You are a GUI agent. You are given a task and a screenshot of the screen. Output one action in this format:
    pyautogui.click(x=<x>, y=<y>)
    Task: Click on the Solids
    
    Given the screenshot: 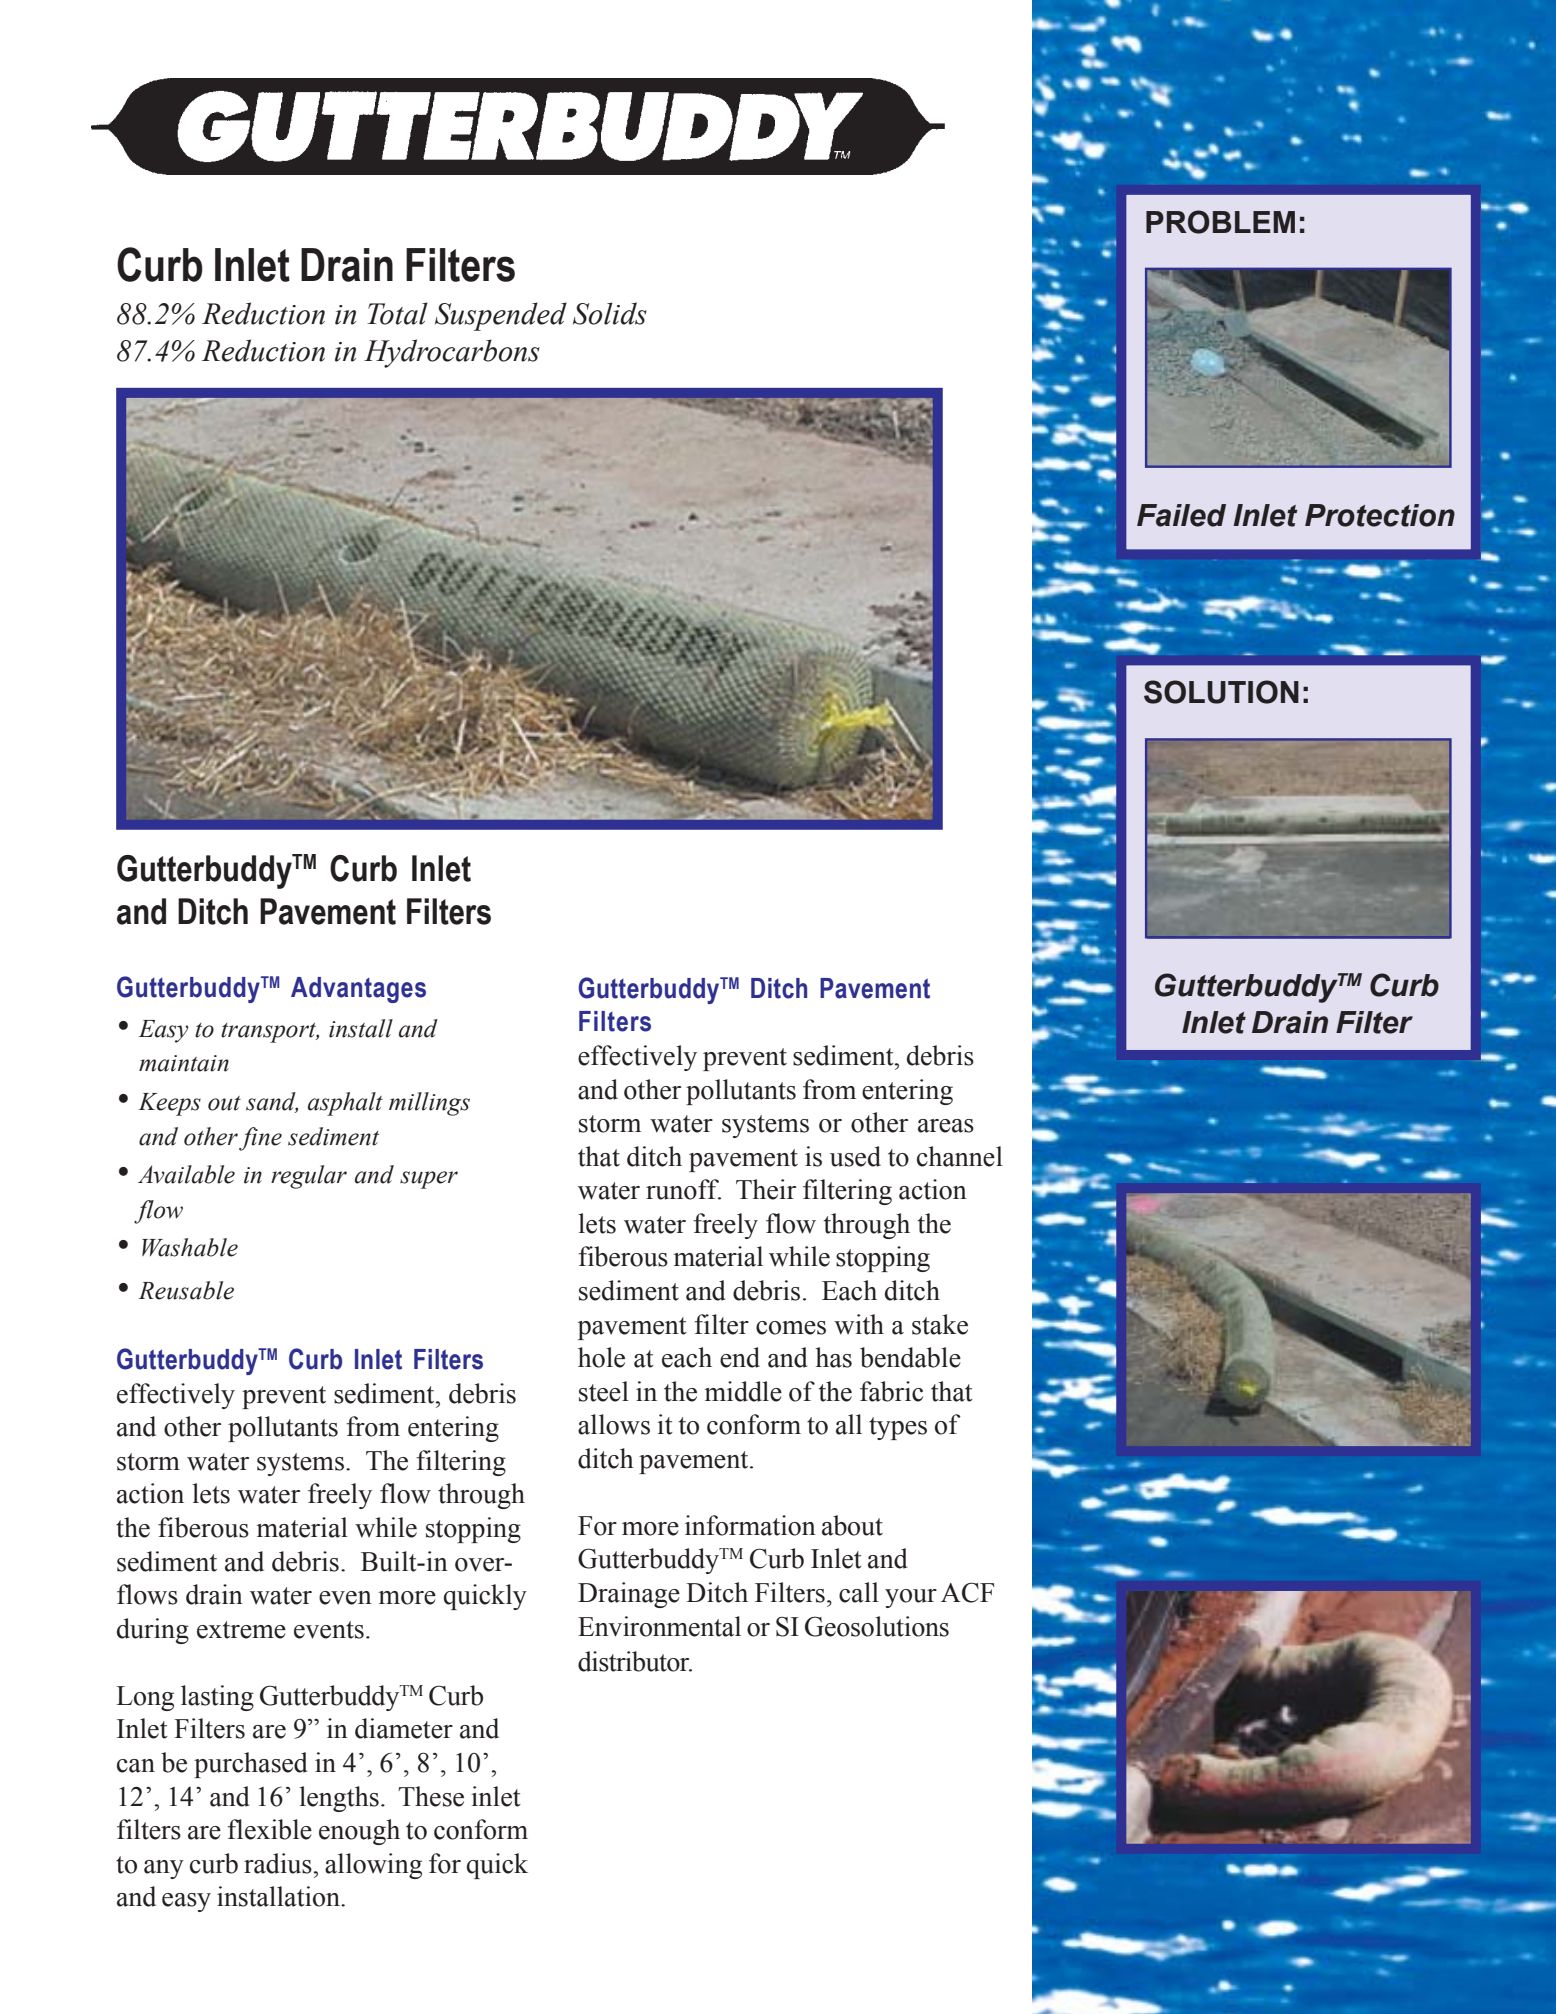 What is the action you would take?
    pyautogui.click(x=610, y=313)
